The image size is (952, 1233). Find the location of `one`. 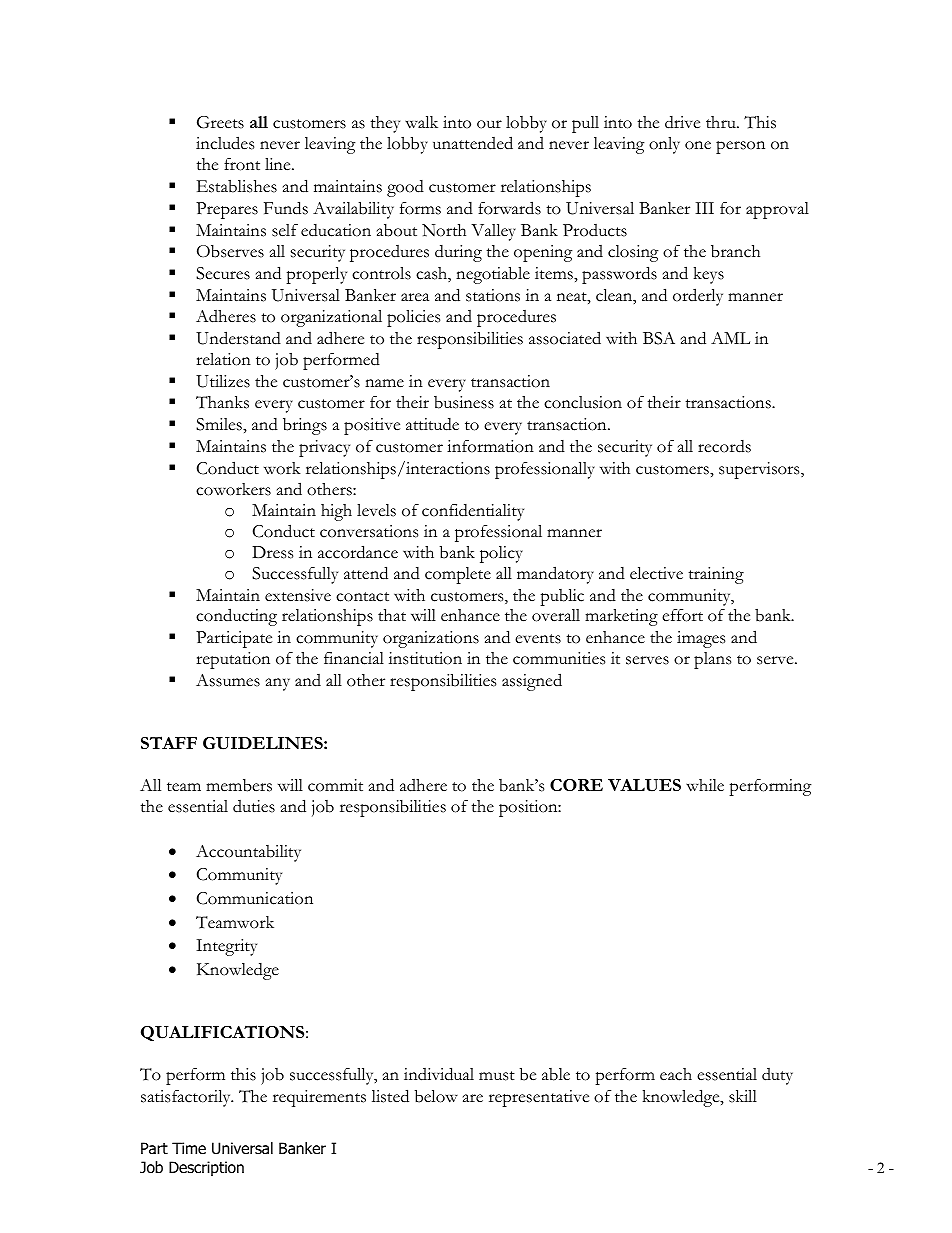

one is located at coordinates (698, 145).
